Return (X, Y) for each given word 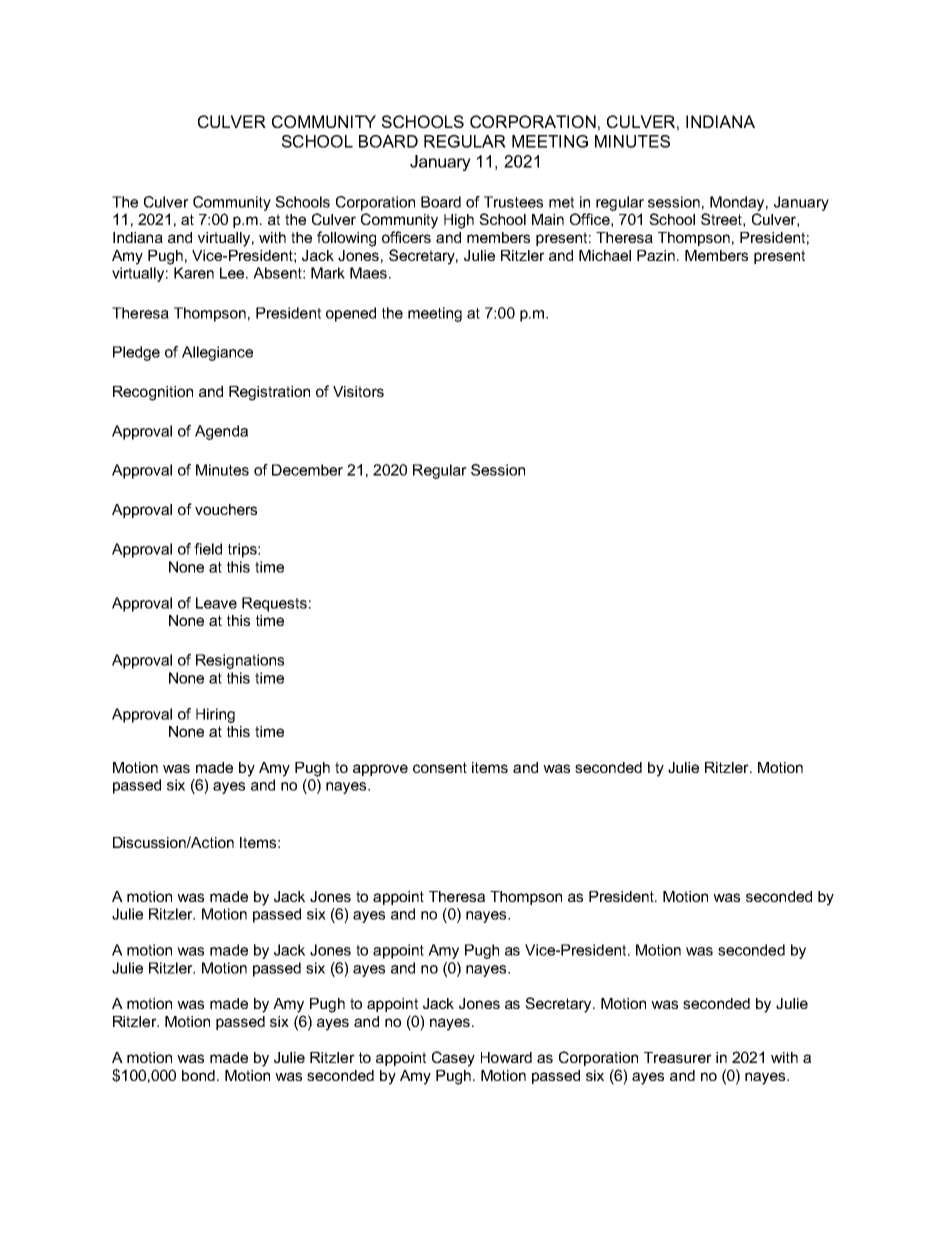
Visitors (358, 391)
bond (198, 1075)
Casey (453, 1059)
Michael (605, 255)
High (459, 221)
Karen (194, 273)
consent (440, 767)
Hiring (215, 715)
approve (380, 770)
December (307, 470)
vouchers (226, 509)
